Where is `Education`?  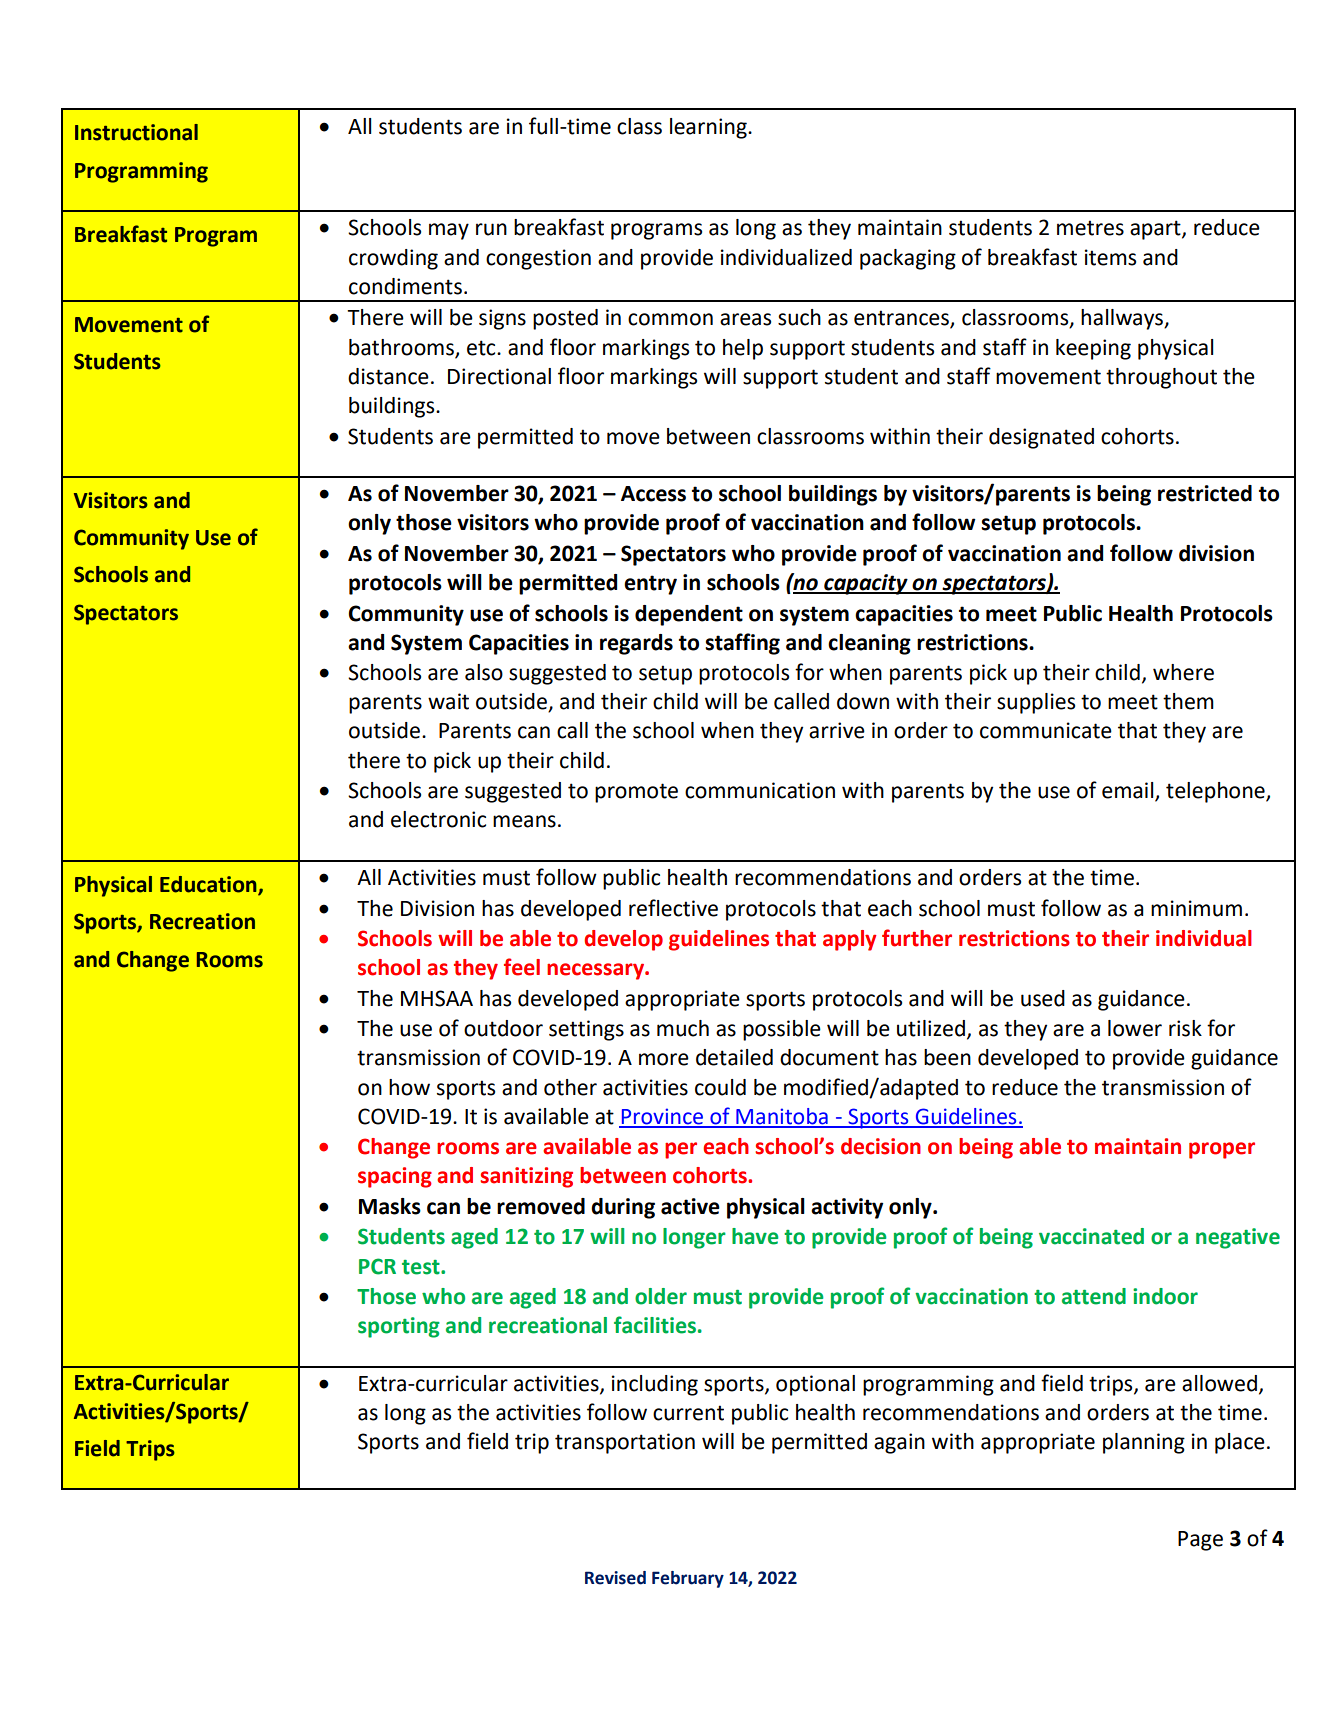 Education is located at coordinates (209, 885).
